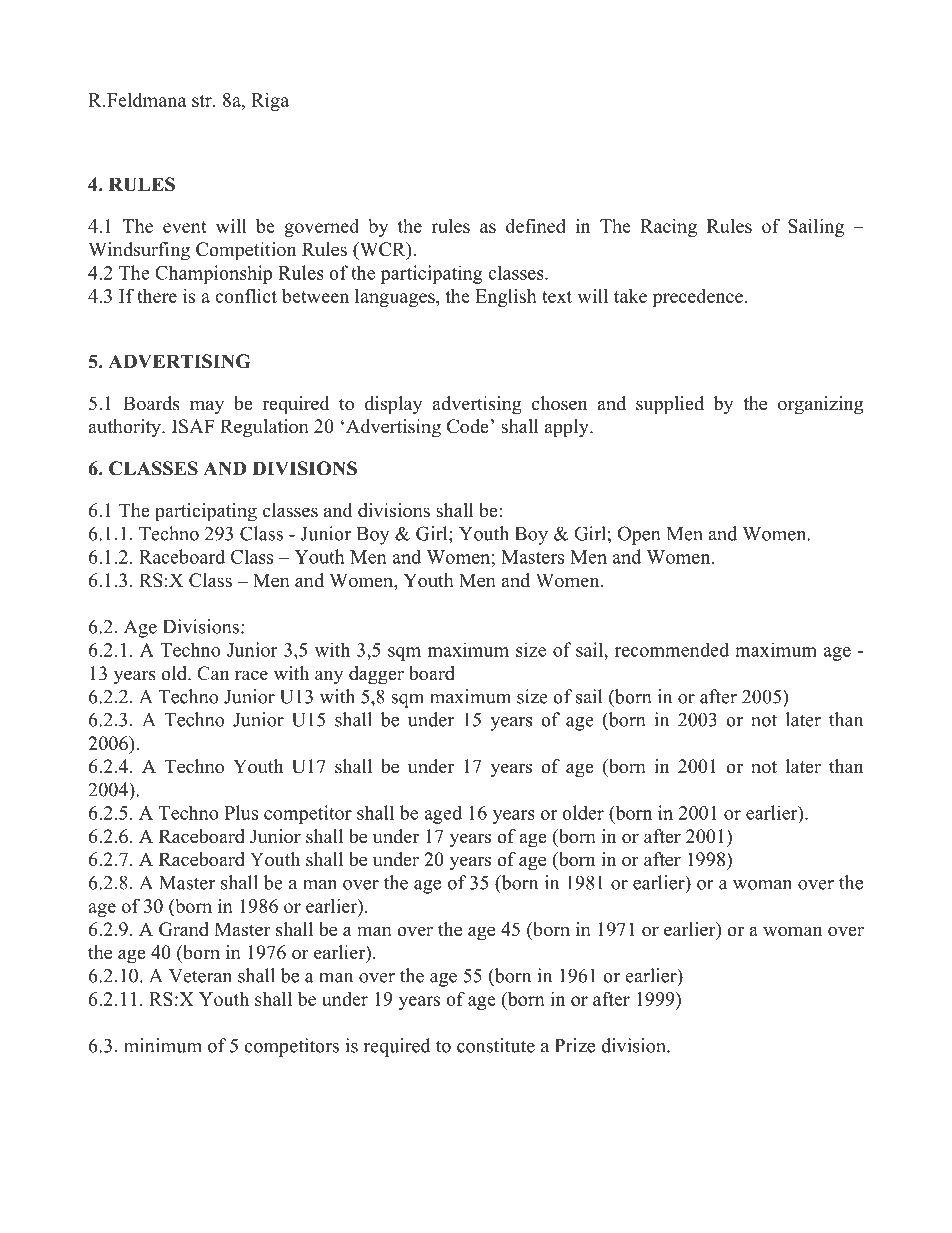 Image resolution: width=952 pixels, height=1233 pixels. What do you see at coordinates (672, 649) in the image?
I see `recommended` at bounding box center [672, 649].
